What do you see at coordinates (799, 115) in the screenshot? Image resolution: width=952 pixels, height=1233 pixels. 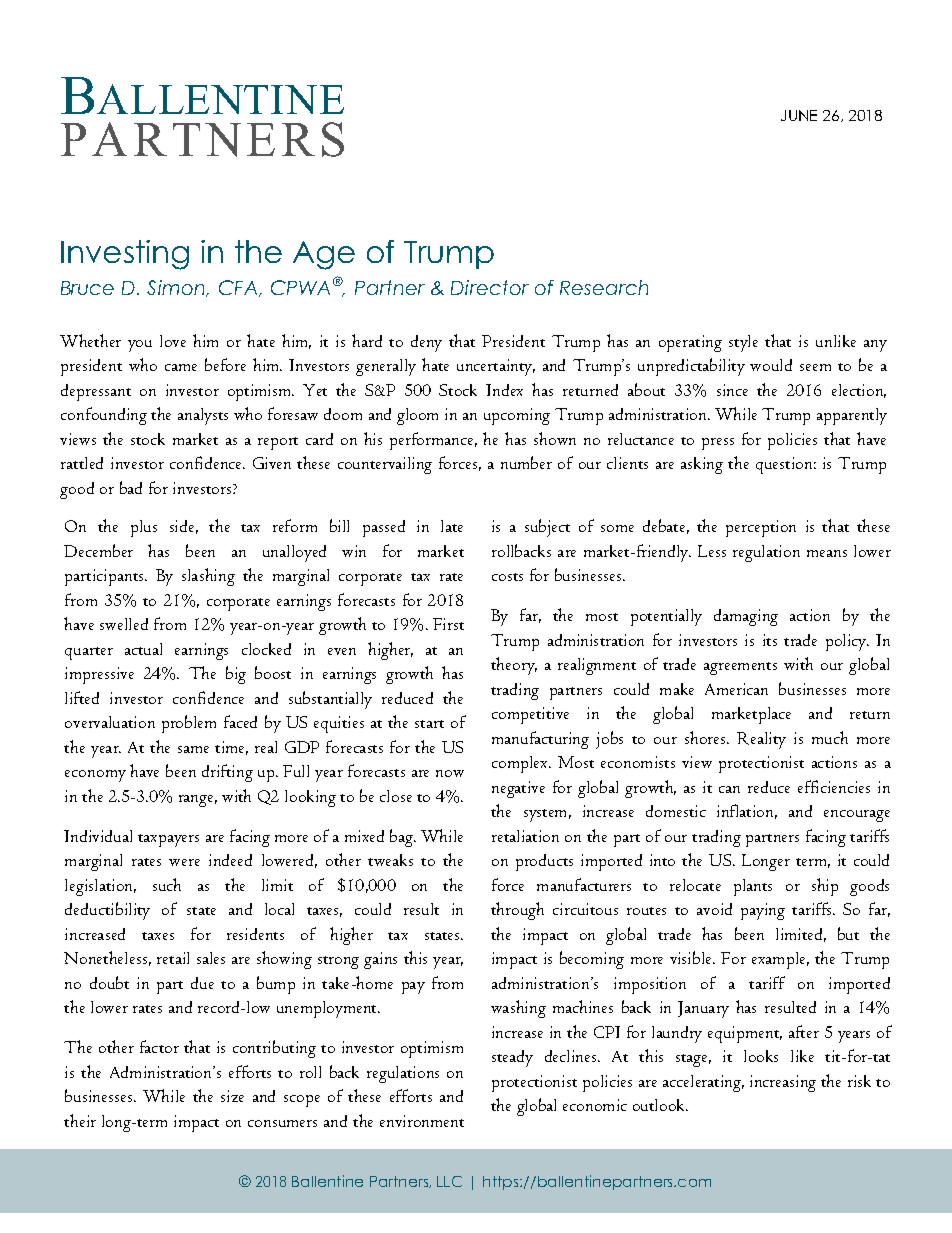 I see `JUNE` at bounding box center [799, 115].
